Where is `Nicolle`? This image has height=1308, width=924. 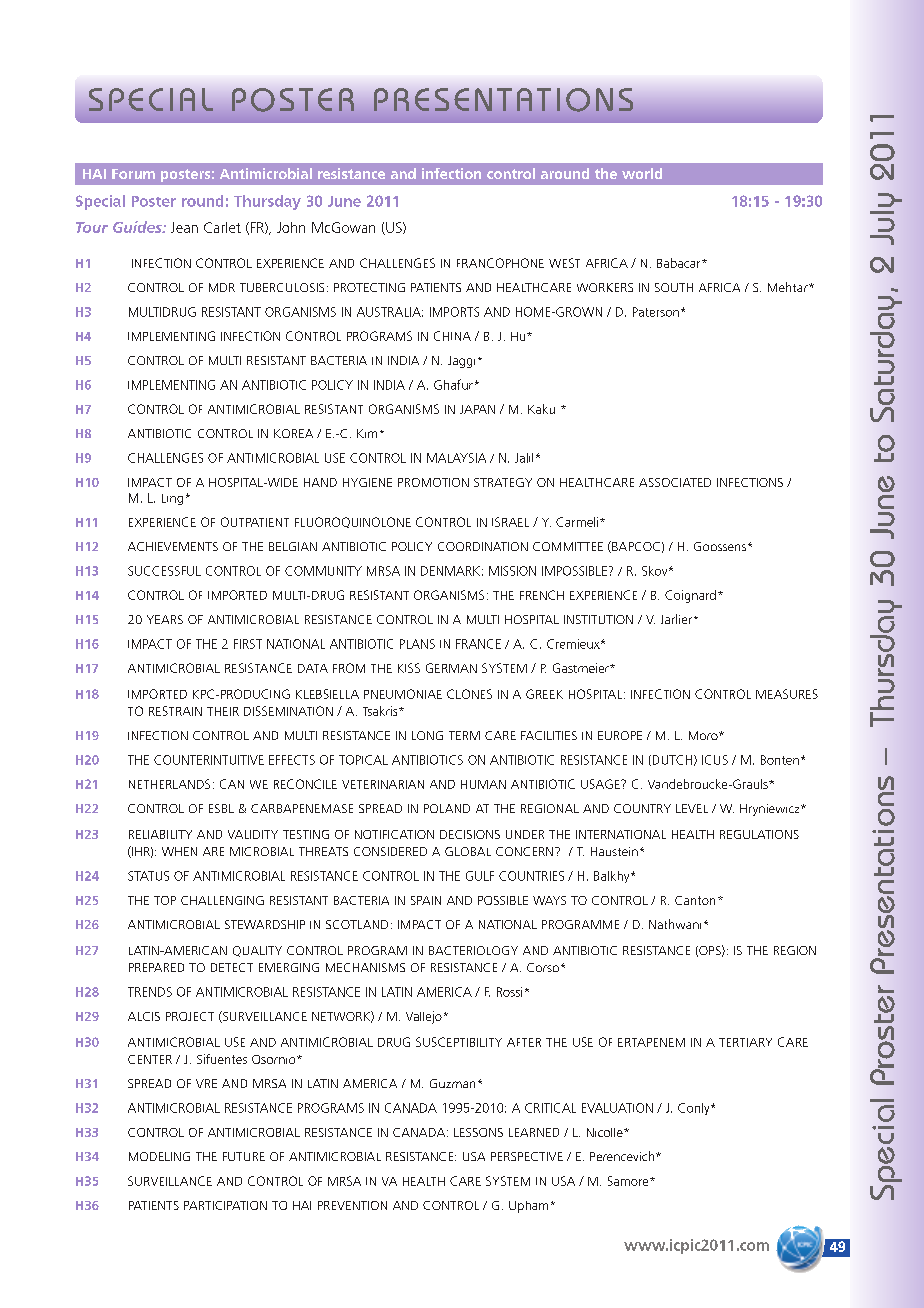 Nicolle is located at coordinates (606, 1132).
